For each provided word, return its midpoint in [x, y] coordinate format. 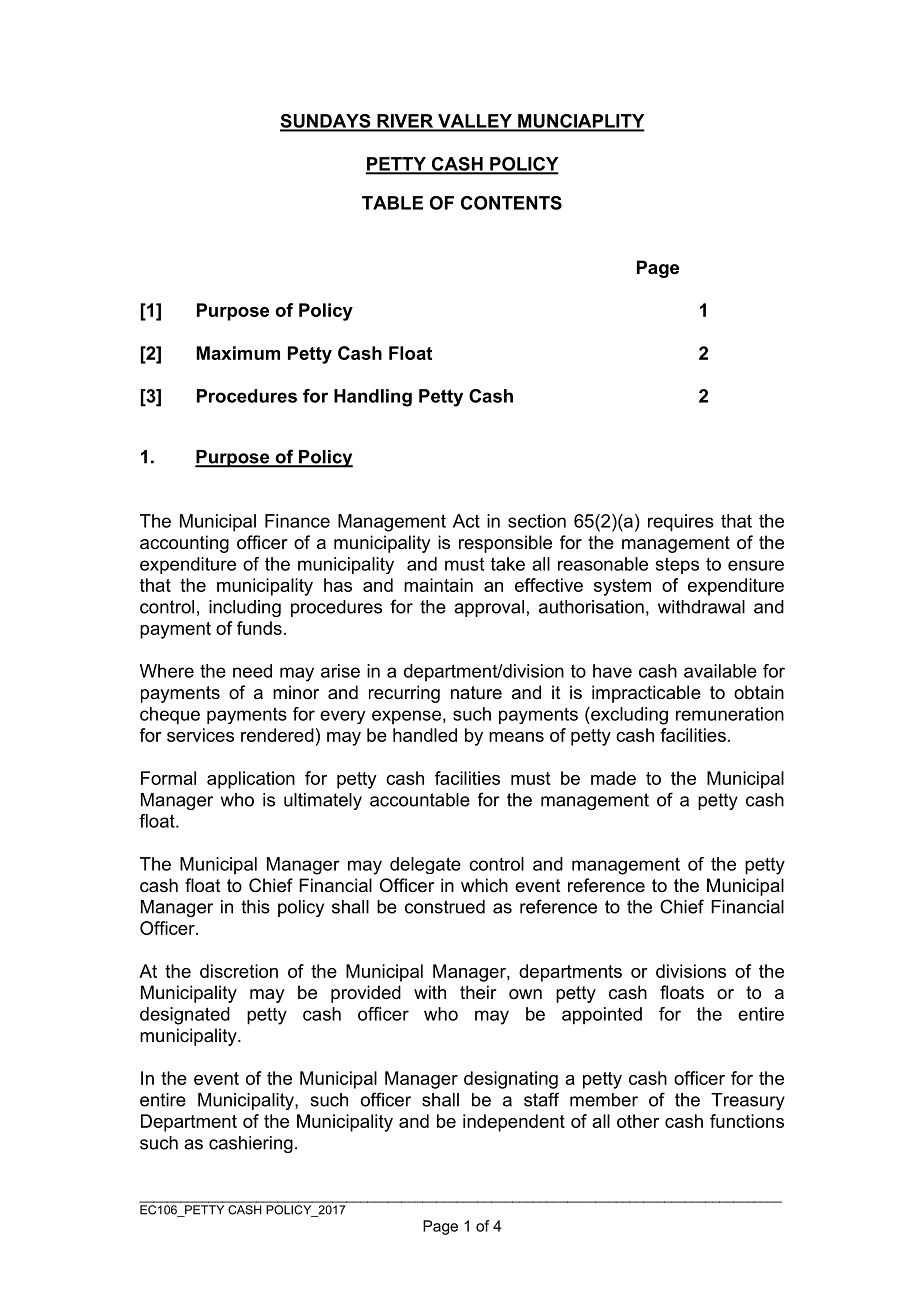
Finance [297, 521]
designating [511, 1080]
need [252, 671]
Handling [373, 398]
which [484, 885]
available [720, 671]
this [255, 907]
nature [476, 692]
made [613, 778]
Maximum [238, 353]
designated [185, 1016]
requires [681, 523]
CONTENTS [511, 203]
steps [677, 565]
